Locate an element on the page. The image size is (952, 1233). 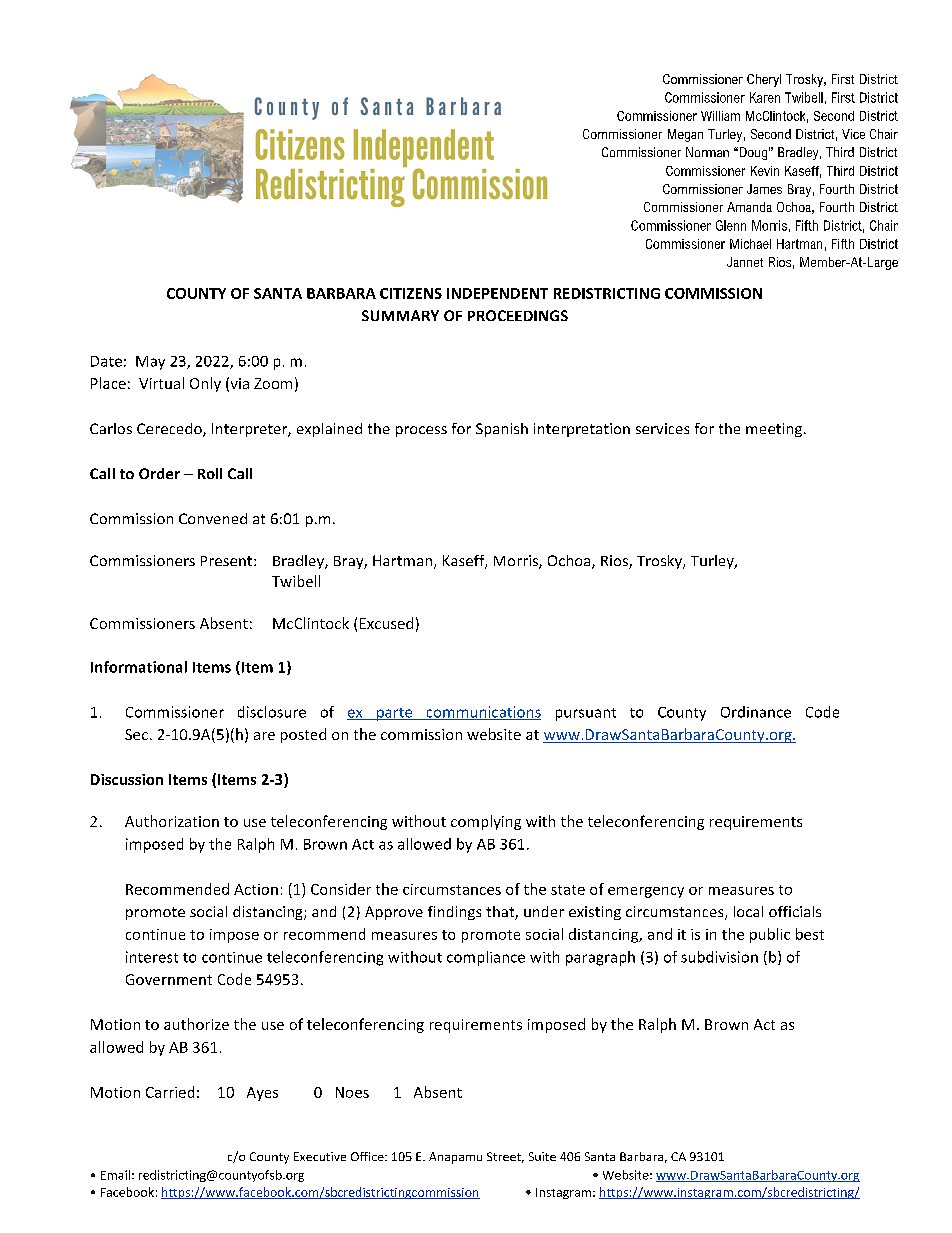
Megan is located at coordinates (685, 135).
